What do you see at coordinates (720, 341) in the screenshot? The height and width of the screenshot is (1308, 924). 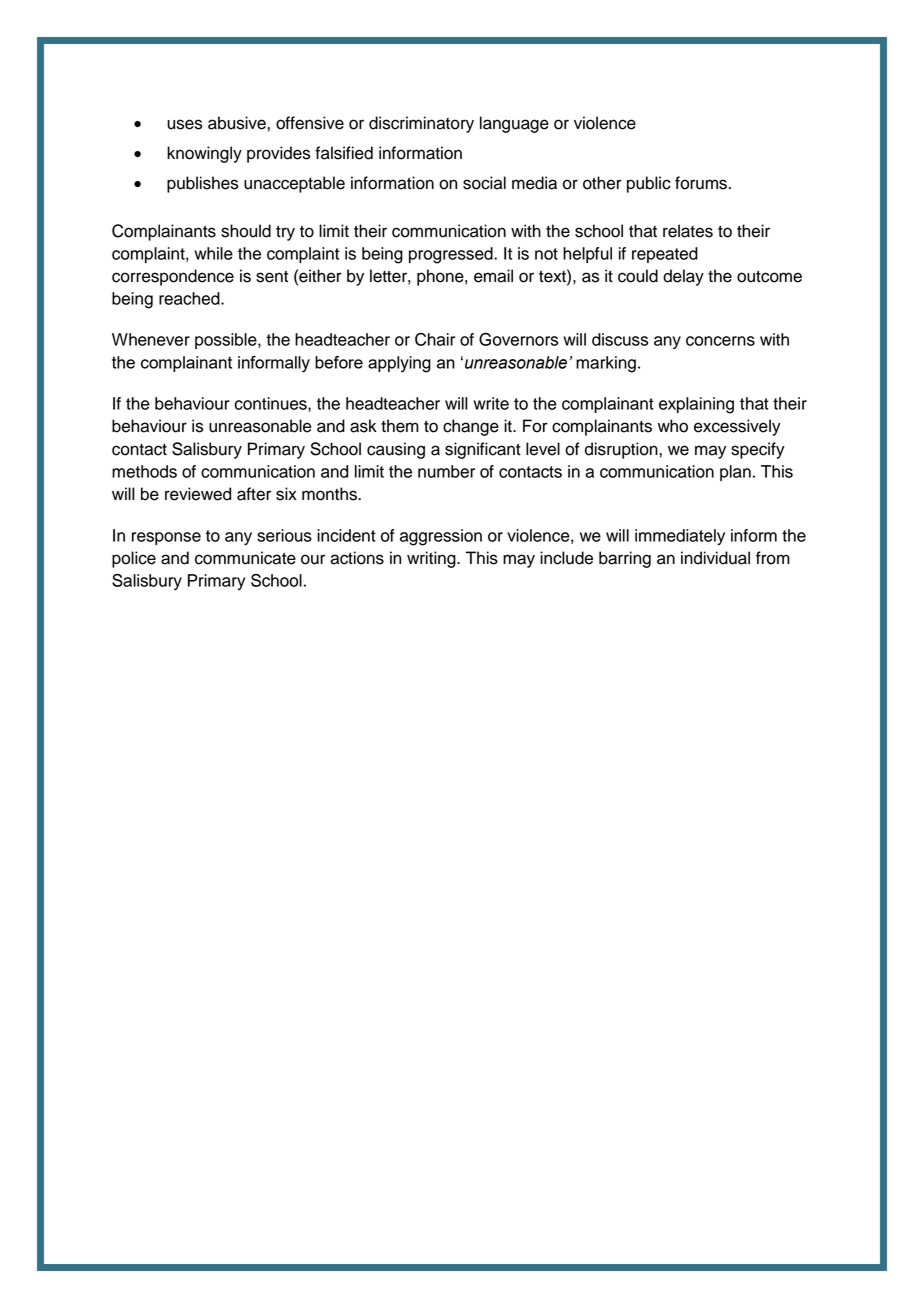 I see `concerns` at bounding box center [720, 341].
